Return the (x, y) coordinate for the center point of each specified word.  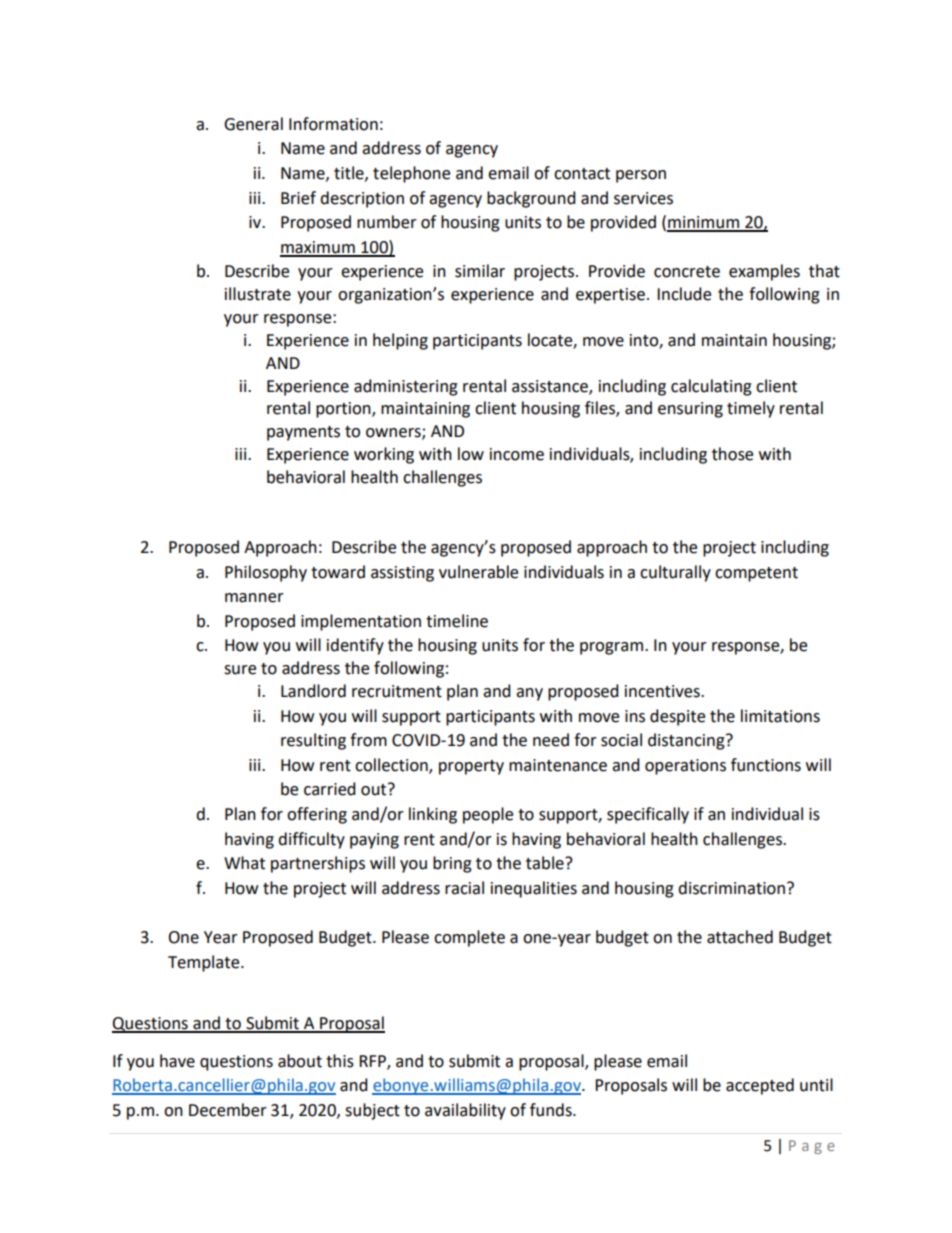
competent (756, 574)
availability (465, 1111)
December (228, 1110)
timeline (457, 621)
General (253, 124)
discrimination (731, 888)
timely (751, 409)
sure (240, 670)
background (531, 199)
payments (303, 433)
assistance (551, 387)
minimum (704, 223)
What (244, 863)
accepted (760, 1086)
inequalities (534, 889)
